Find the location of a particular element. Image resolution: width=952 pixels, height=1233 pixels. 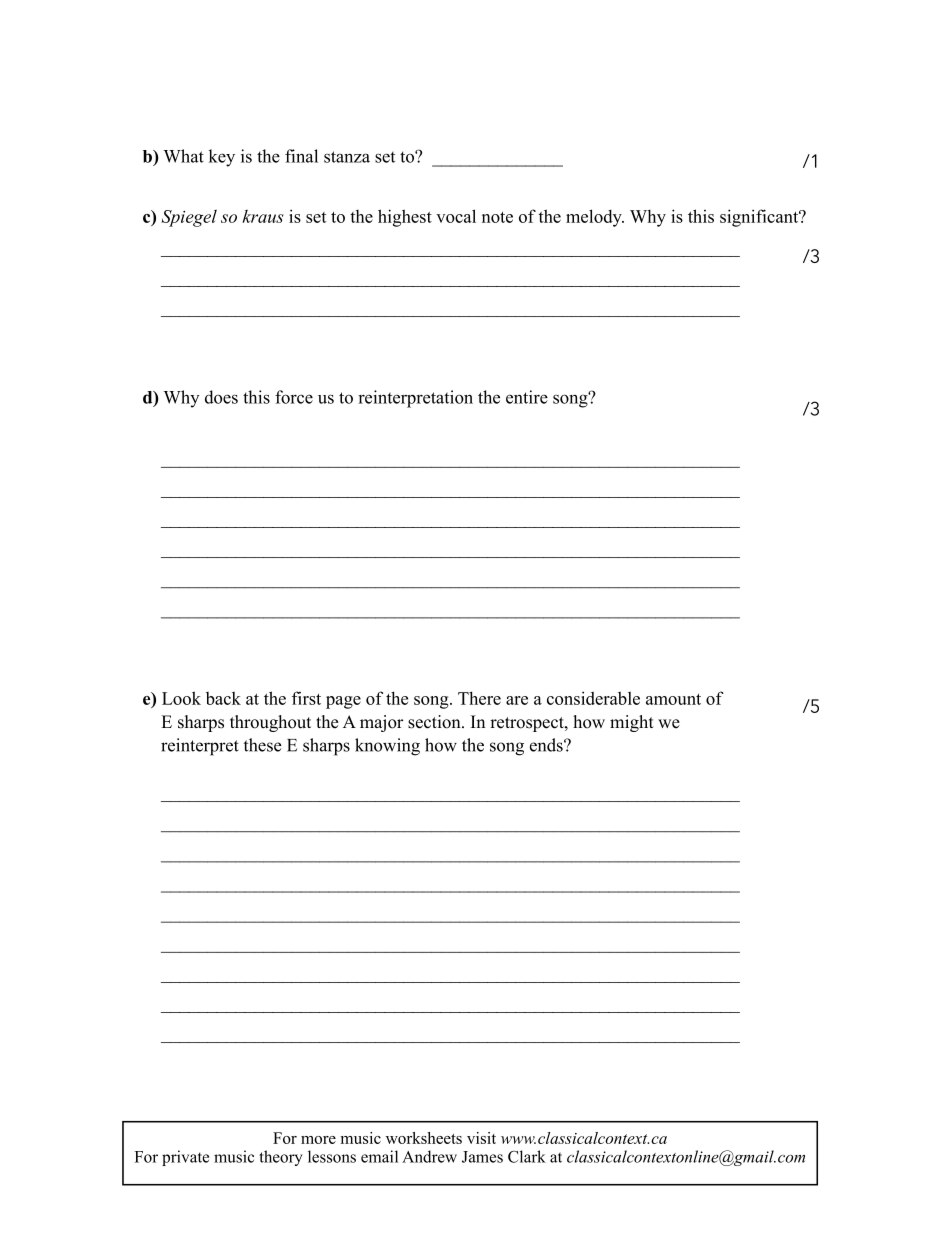

highest is located at coordinates (405, 218).
